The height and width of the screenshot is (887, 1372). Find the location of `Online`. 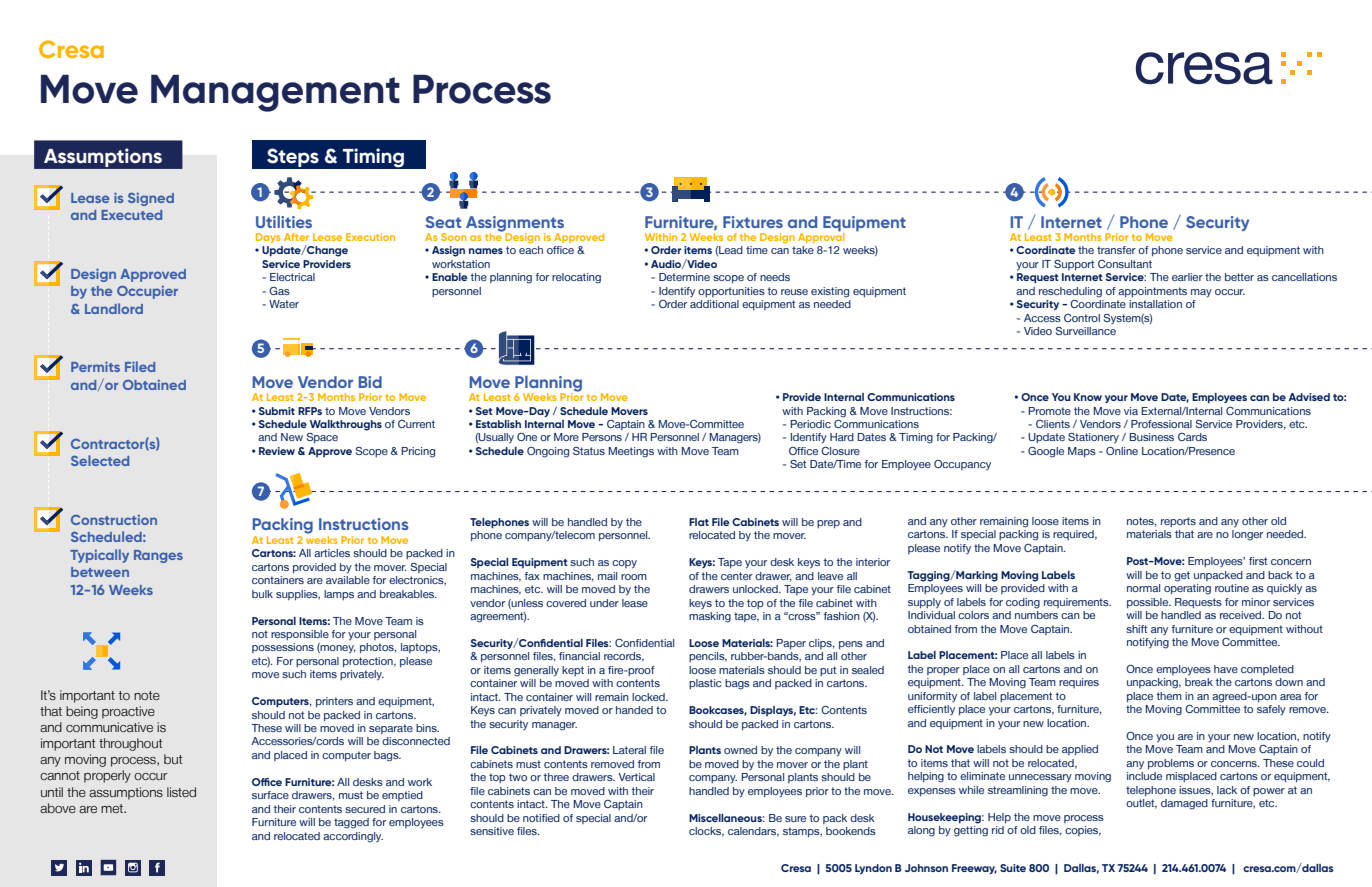

Online is located at coordinates (1122, 451).
